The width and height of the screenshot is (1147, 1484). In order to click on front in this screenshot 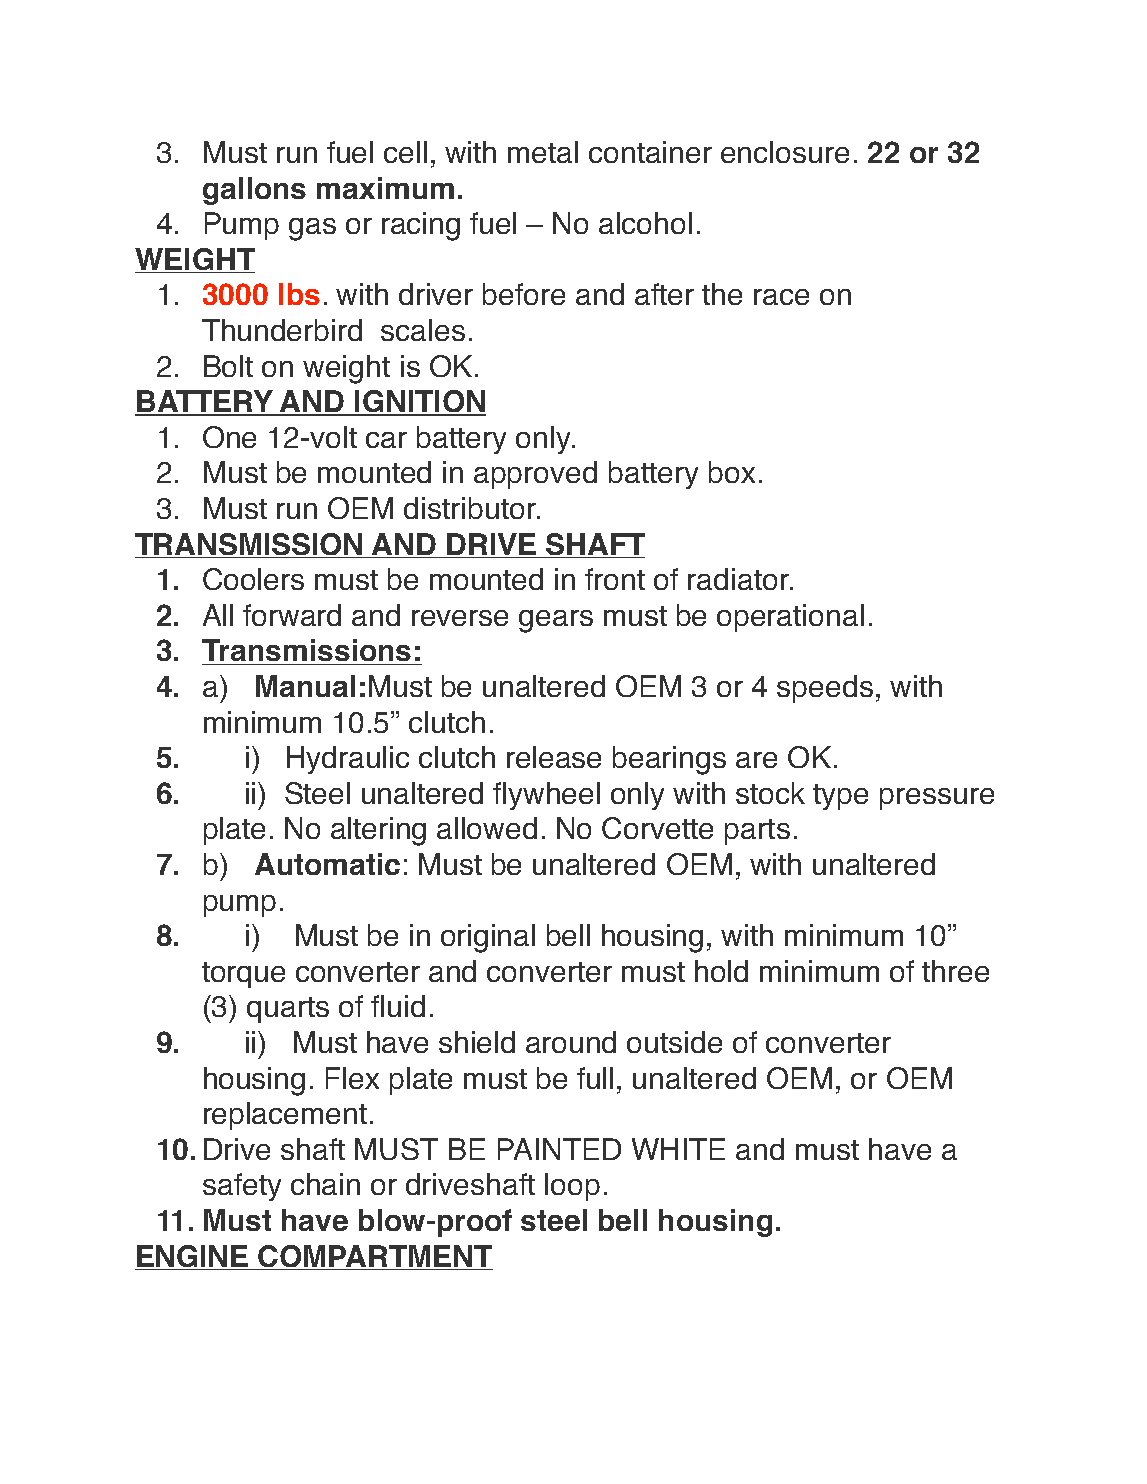, I will do `click(615, 579)`.
